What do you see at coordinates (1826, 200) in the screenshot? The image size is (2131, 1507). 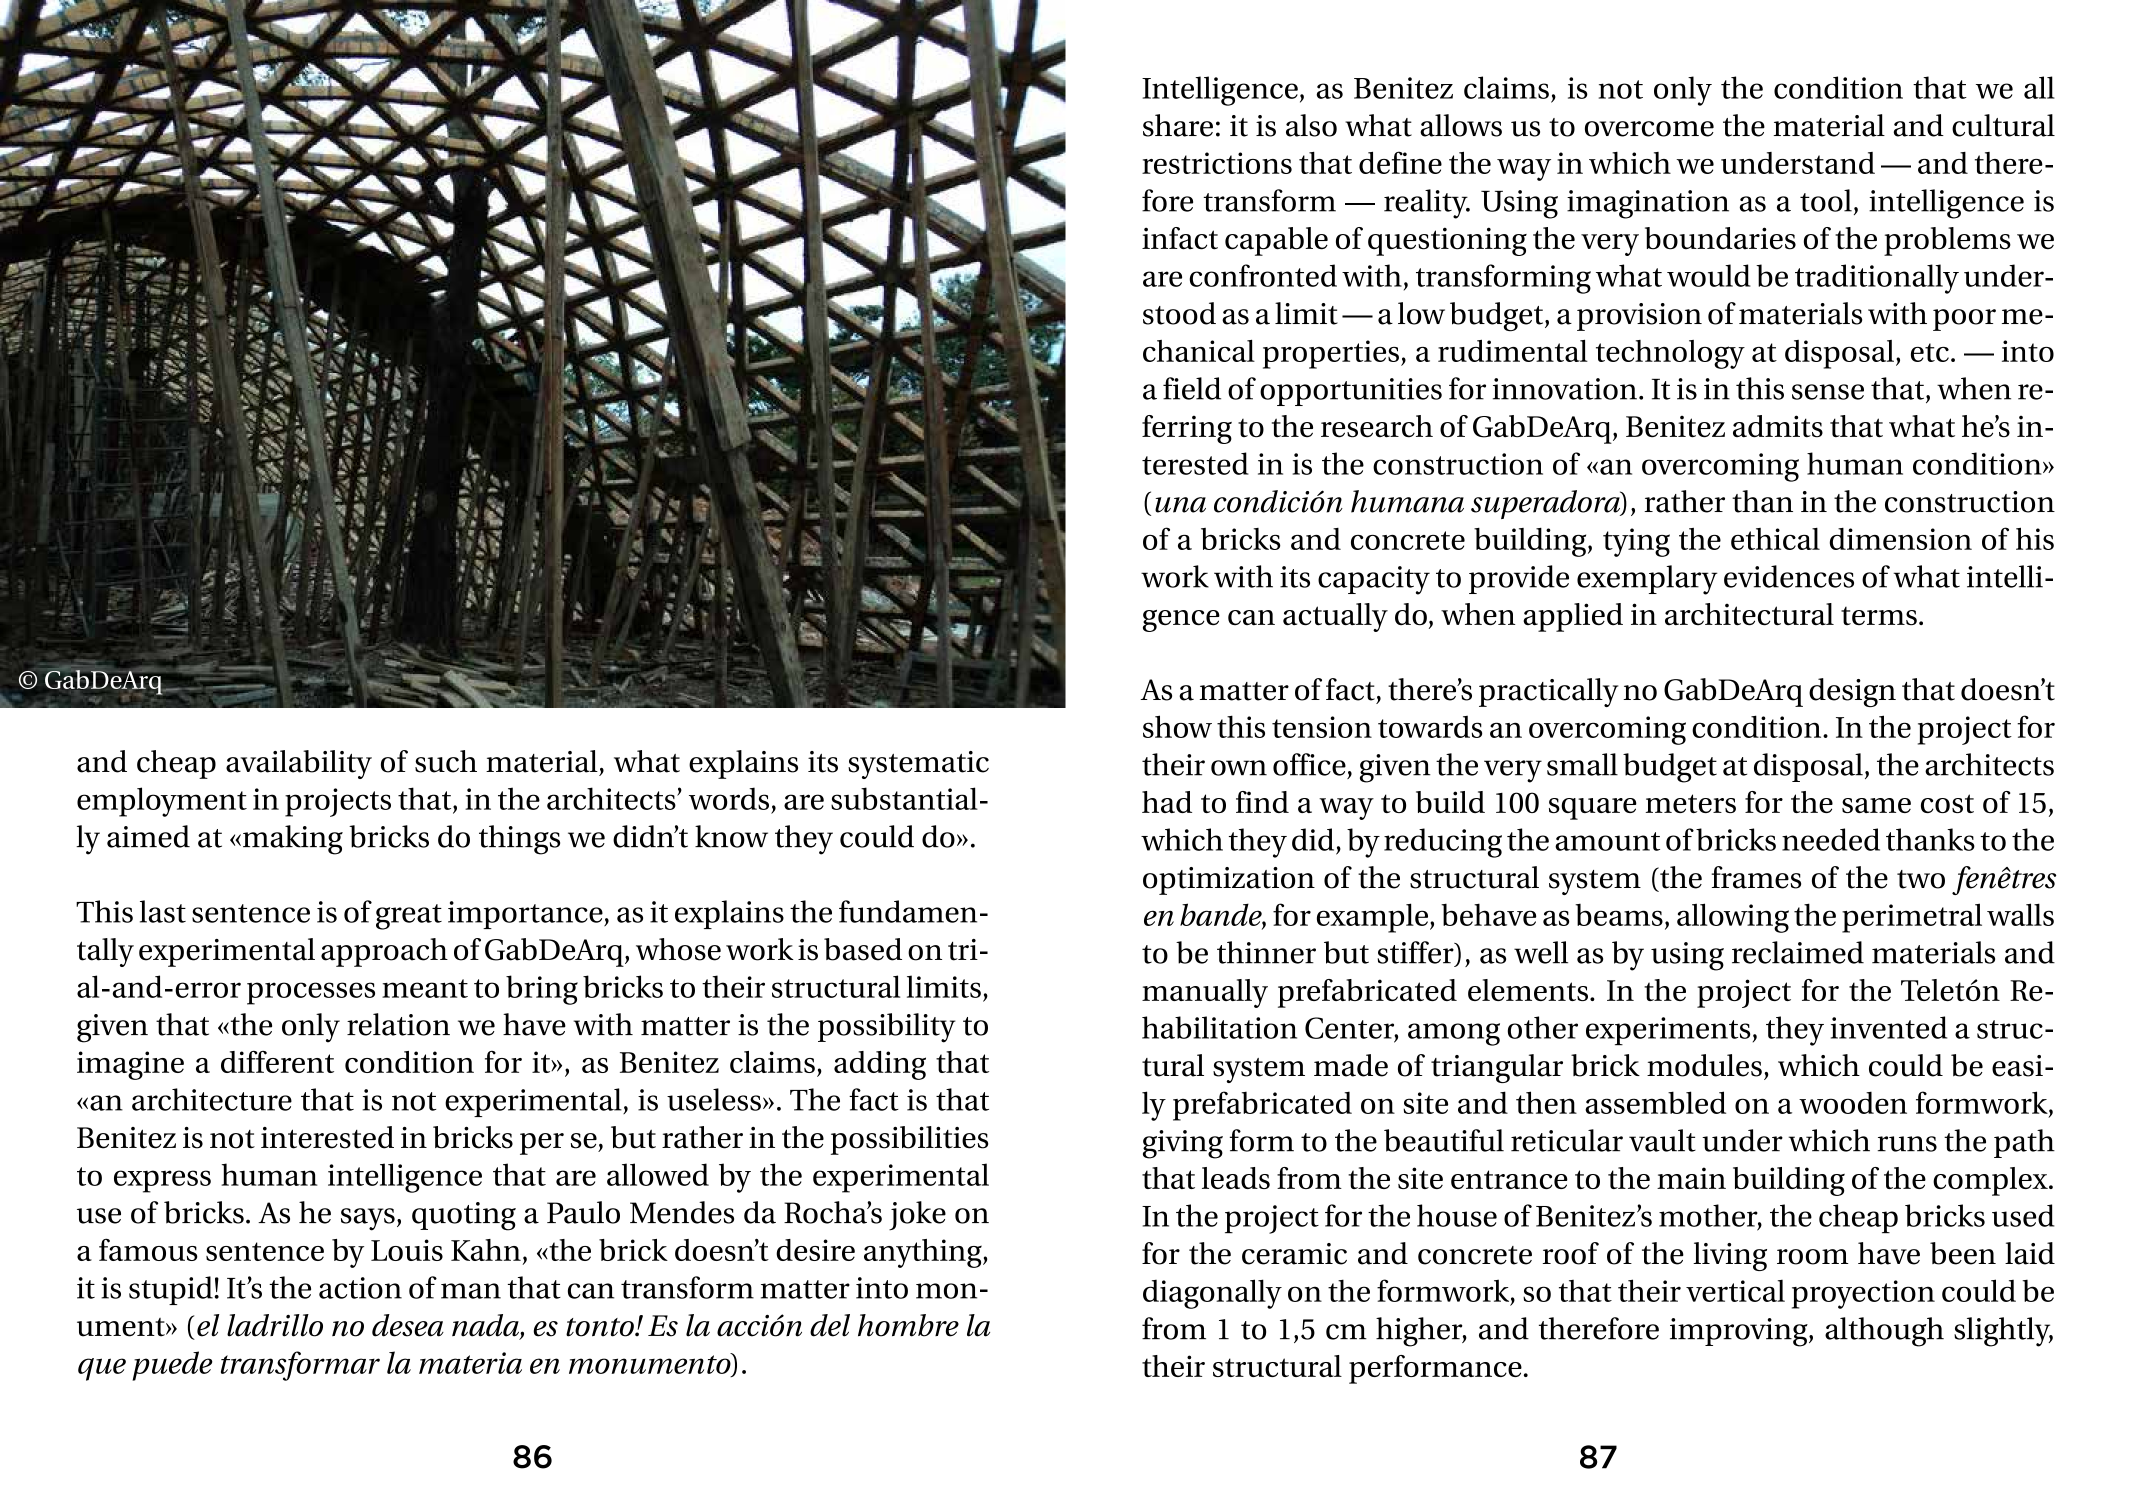 I see `tool` at bounding box center [1826, 200].
